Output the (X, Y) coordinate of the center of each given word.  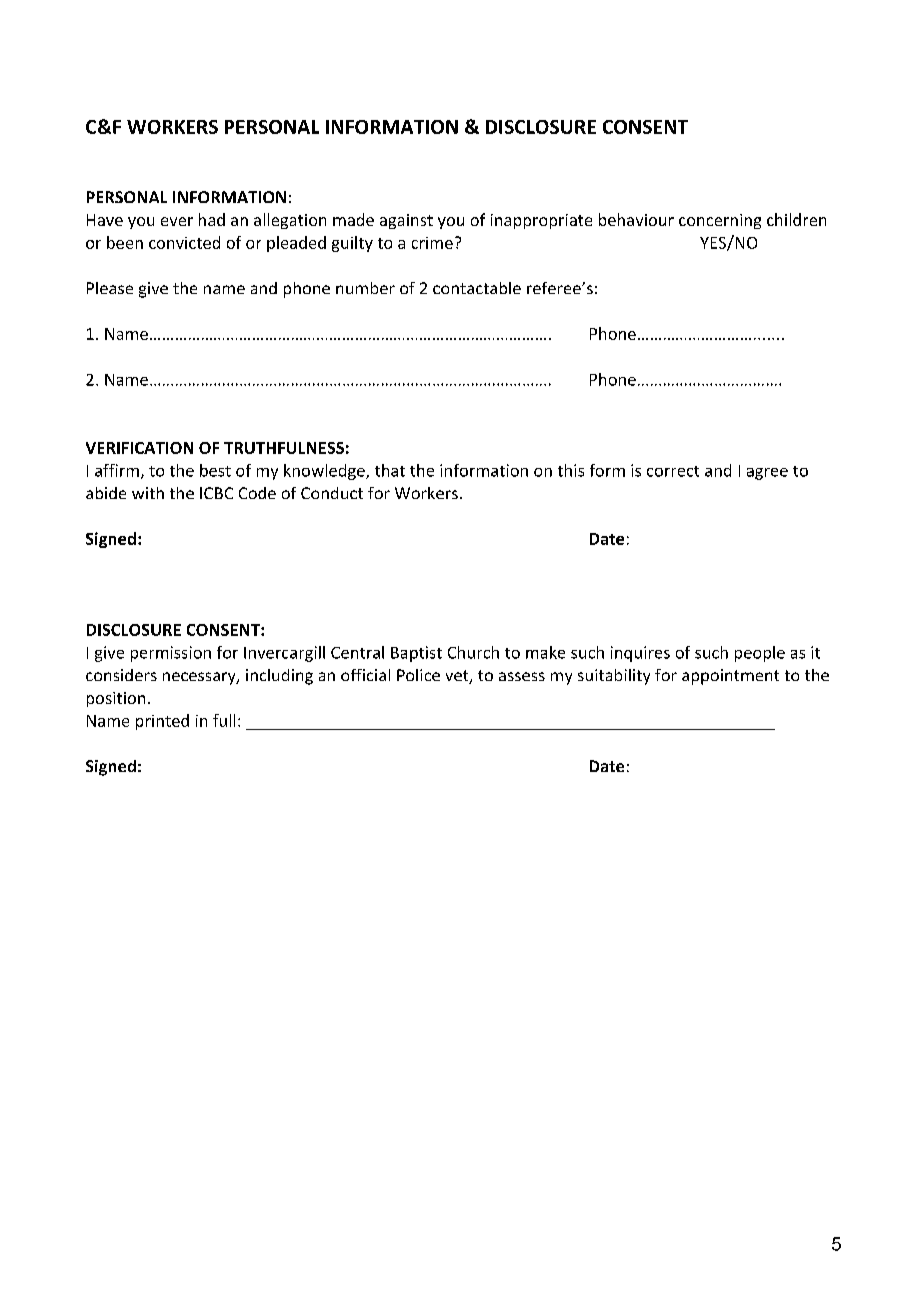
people (760, 654)
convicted (184, 242)
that (390, 470)
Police (418, 675)
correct (673, 471)
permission (171, 654)
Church (473, 652)
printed (162, 722)
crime (432, 243)
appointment (730, 677)
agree (767, 474)
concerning (720, 221)
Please (110, 288)
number (365, 288)
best (215, 470)
